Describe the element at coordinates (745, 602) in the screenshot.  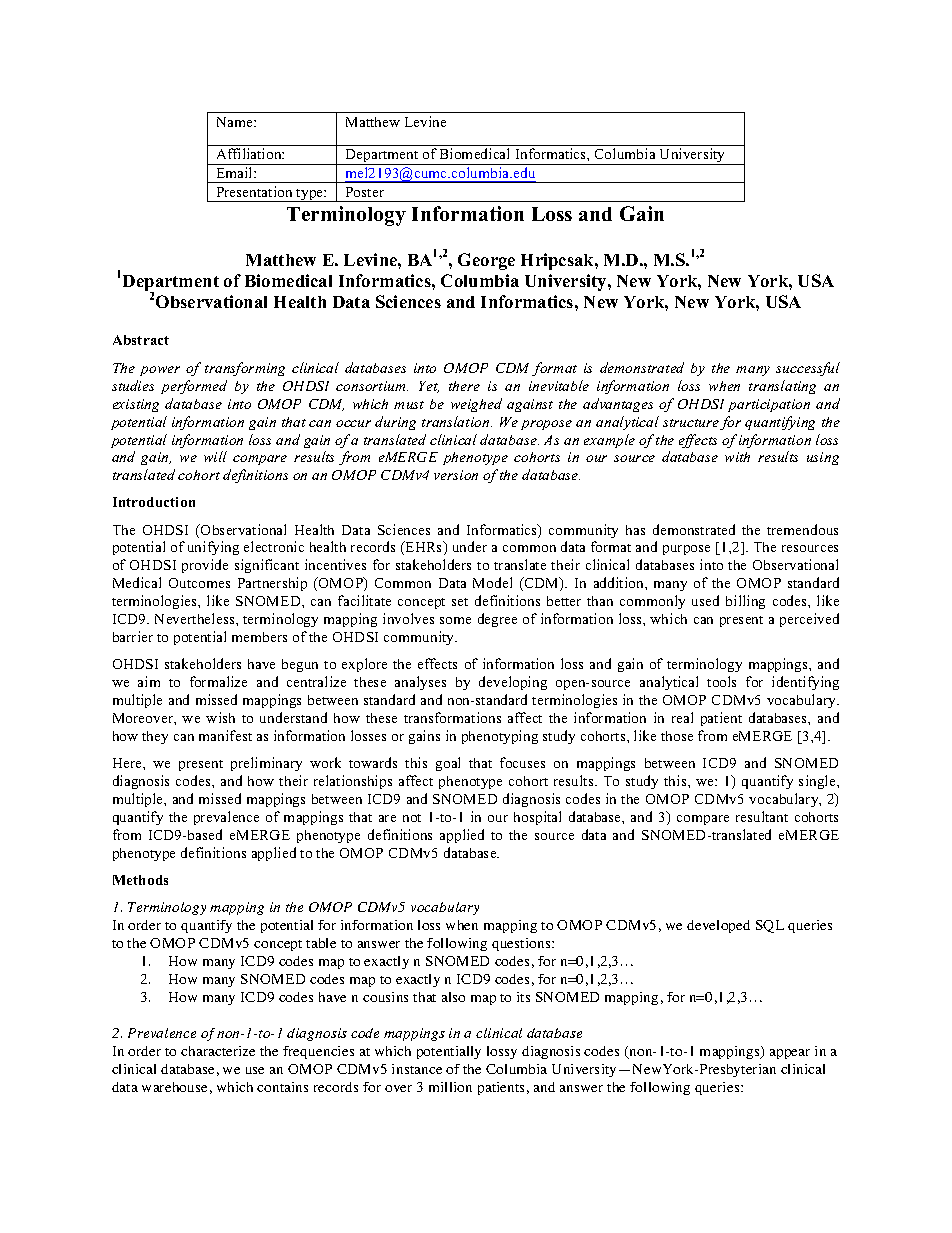
I see `billing` at that location.
